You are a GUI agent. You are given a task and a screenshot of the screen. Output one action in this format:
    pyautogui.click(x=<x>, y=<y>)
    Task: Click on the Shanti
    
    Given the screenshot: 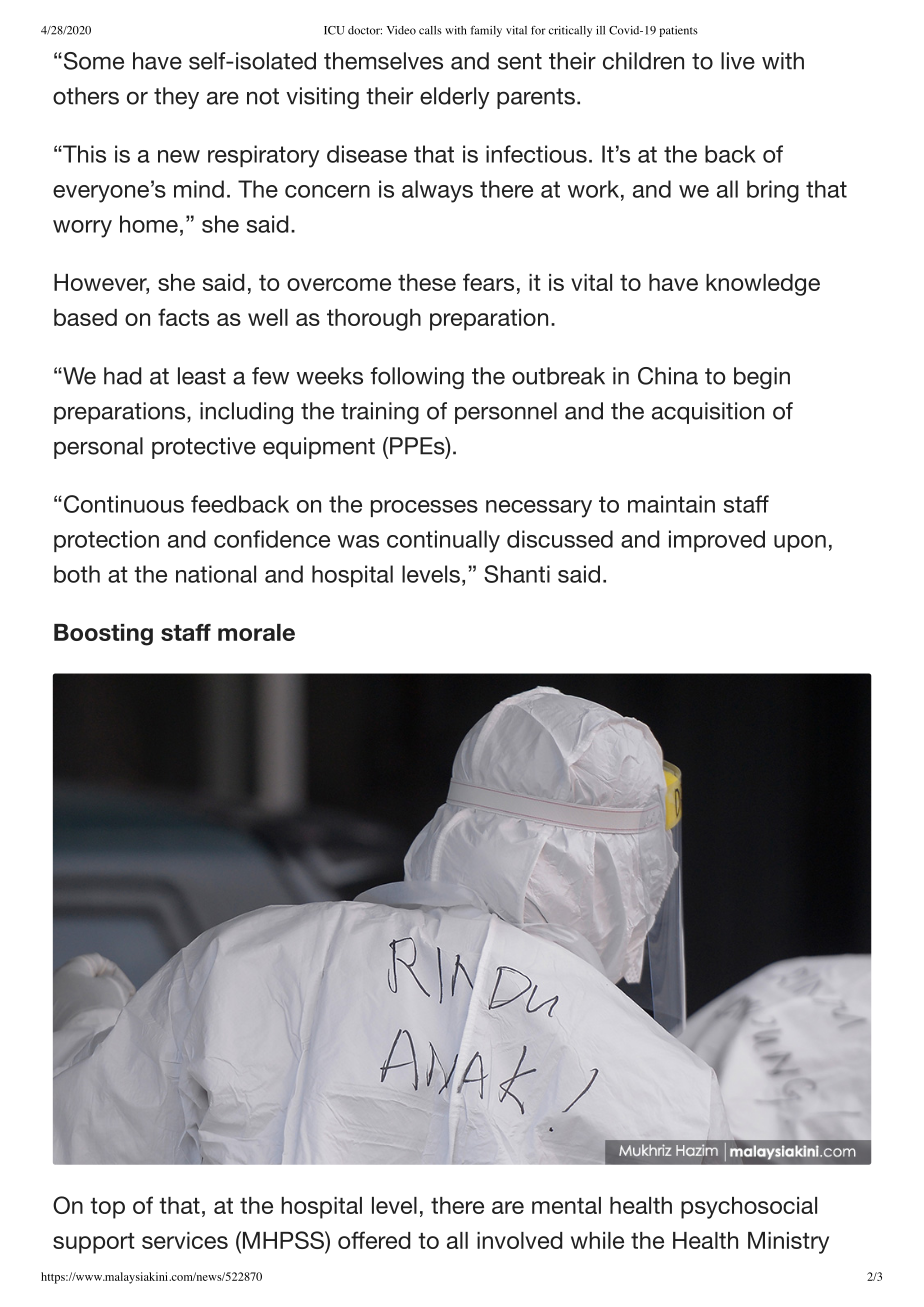 What is the action you would take?
    pyautogui.click(x=517, y=574)
